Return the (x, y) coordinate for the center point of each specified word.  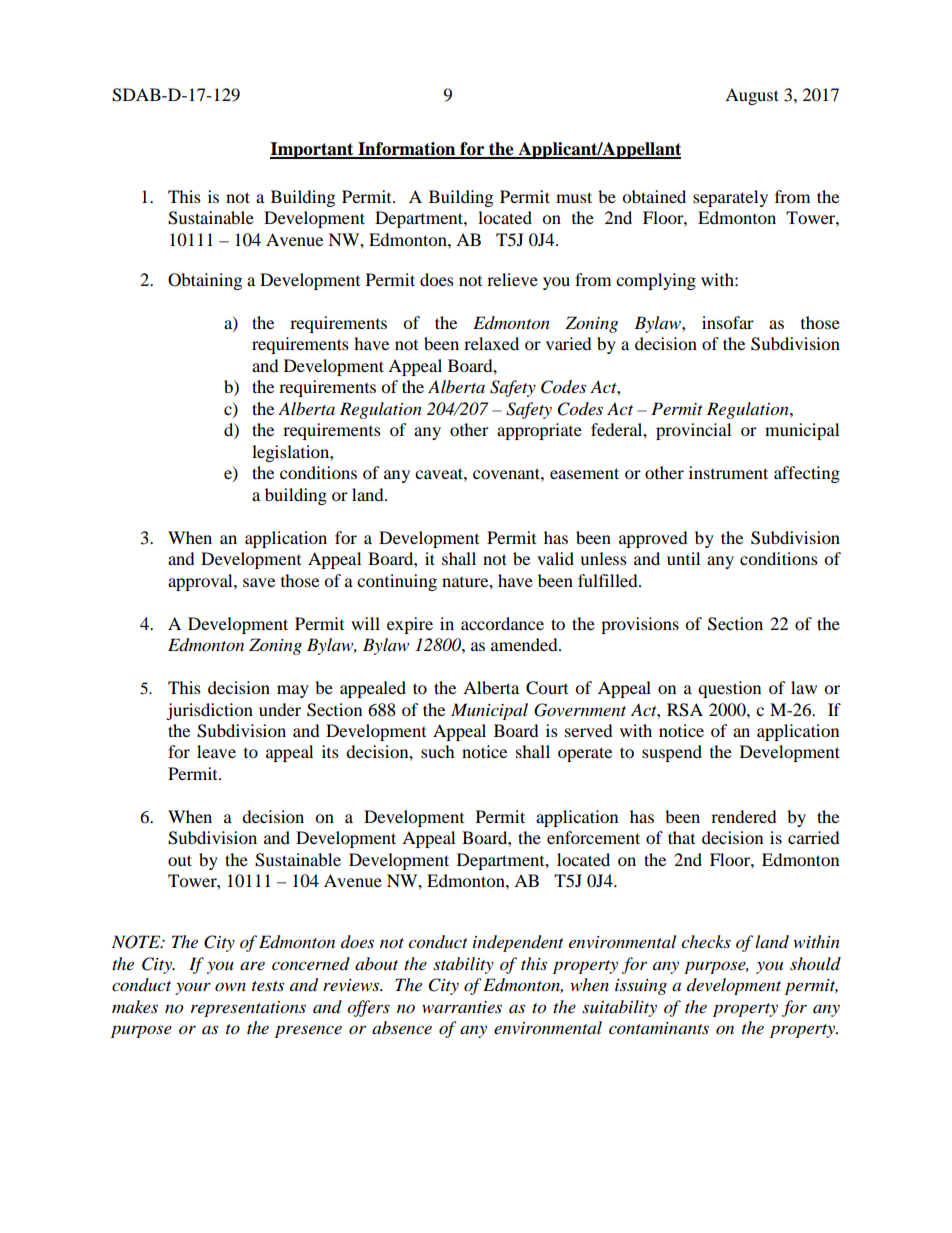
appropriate (539, 431)
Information (407, 150)
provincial (693, 431)
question (729, 689)
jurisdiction (209, 711)
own (230, 987)
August (752, 96)
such (438, 751)
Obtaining (205, 281)
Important (313, 150)
